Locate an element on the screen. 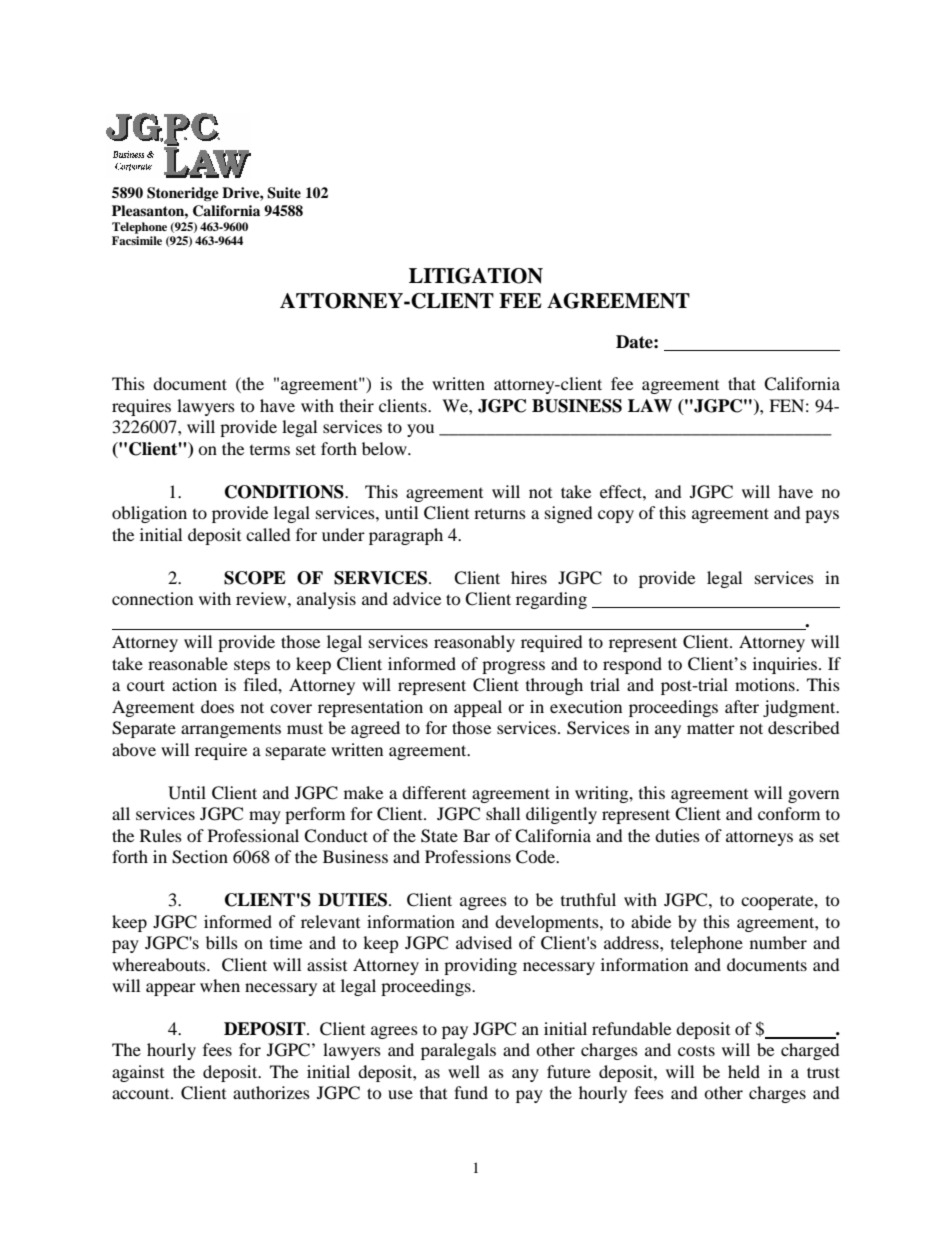 The image size is (952, 1233). you is located at coordinates (420, 430).
